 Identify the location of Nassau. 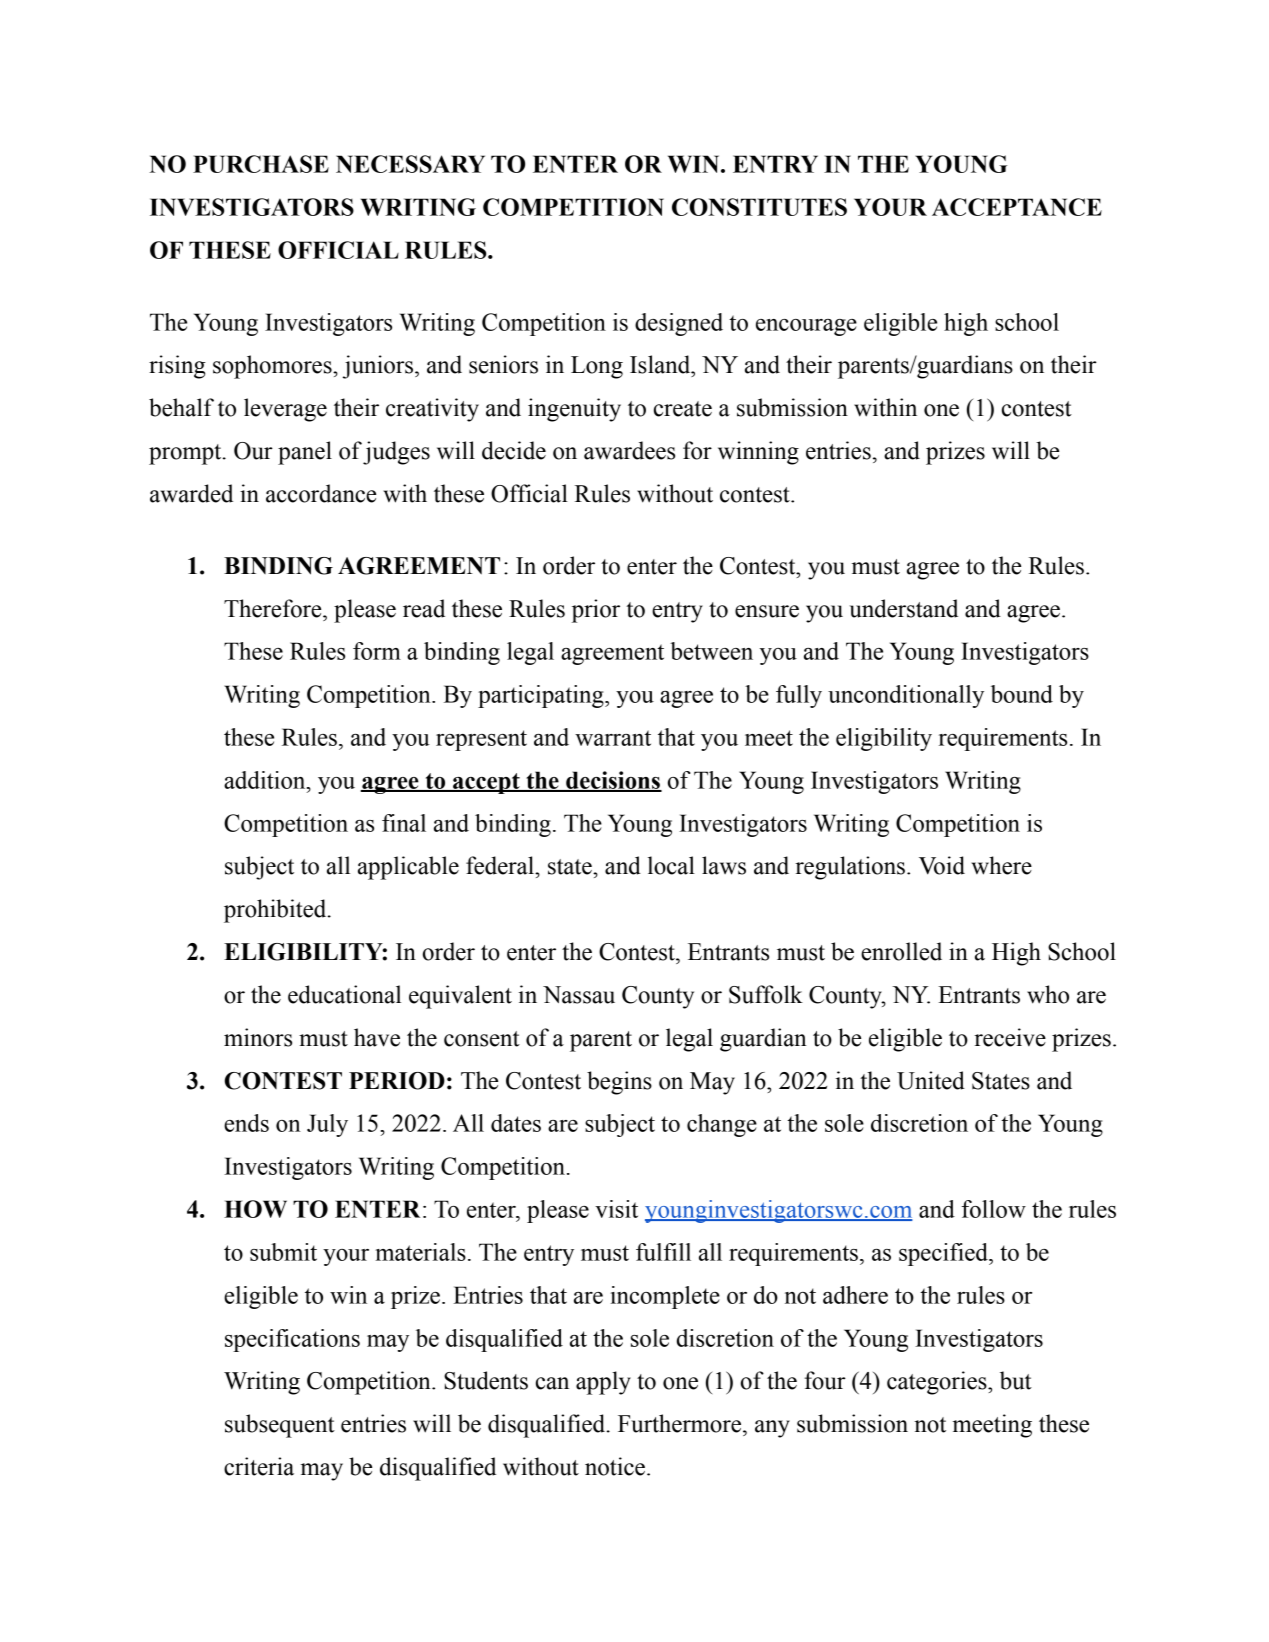
(579, 995).
